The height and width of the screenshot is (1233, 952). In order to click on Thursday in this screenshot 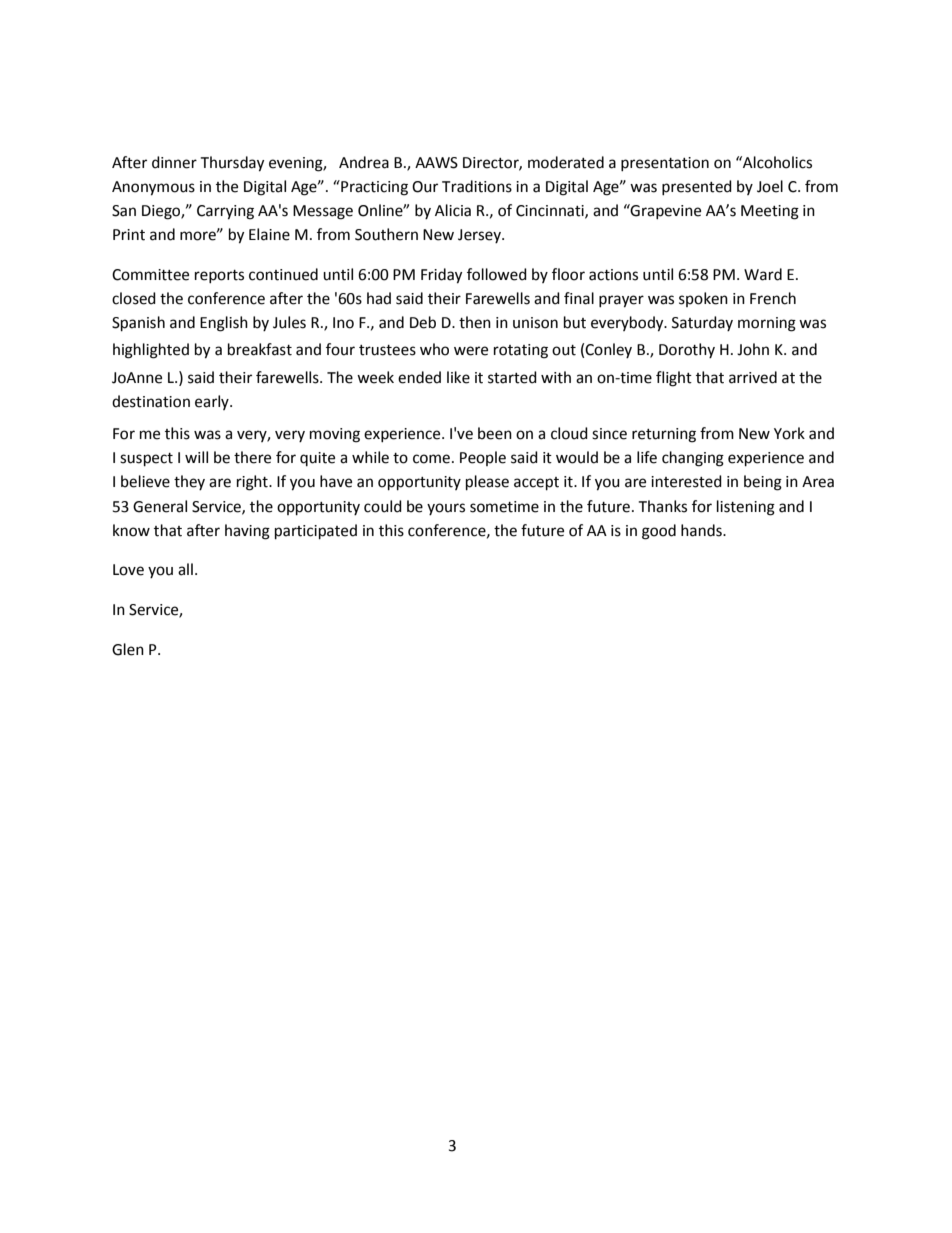, I will do `click(232, 164)`.
